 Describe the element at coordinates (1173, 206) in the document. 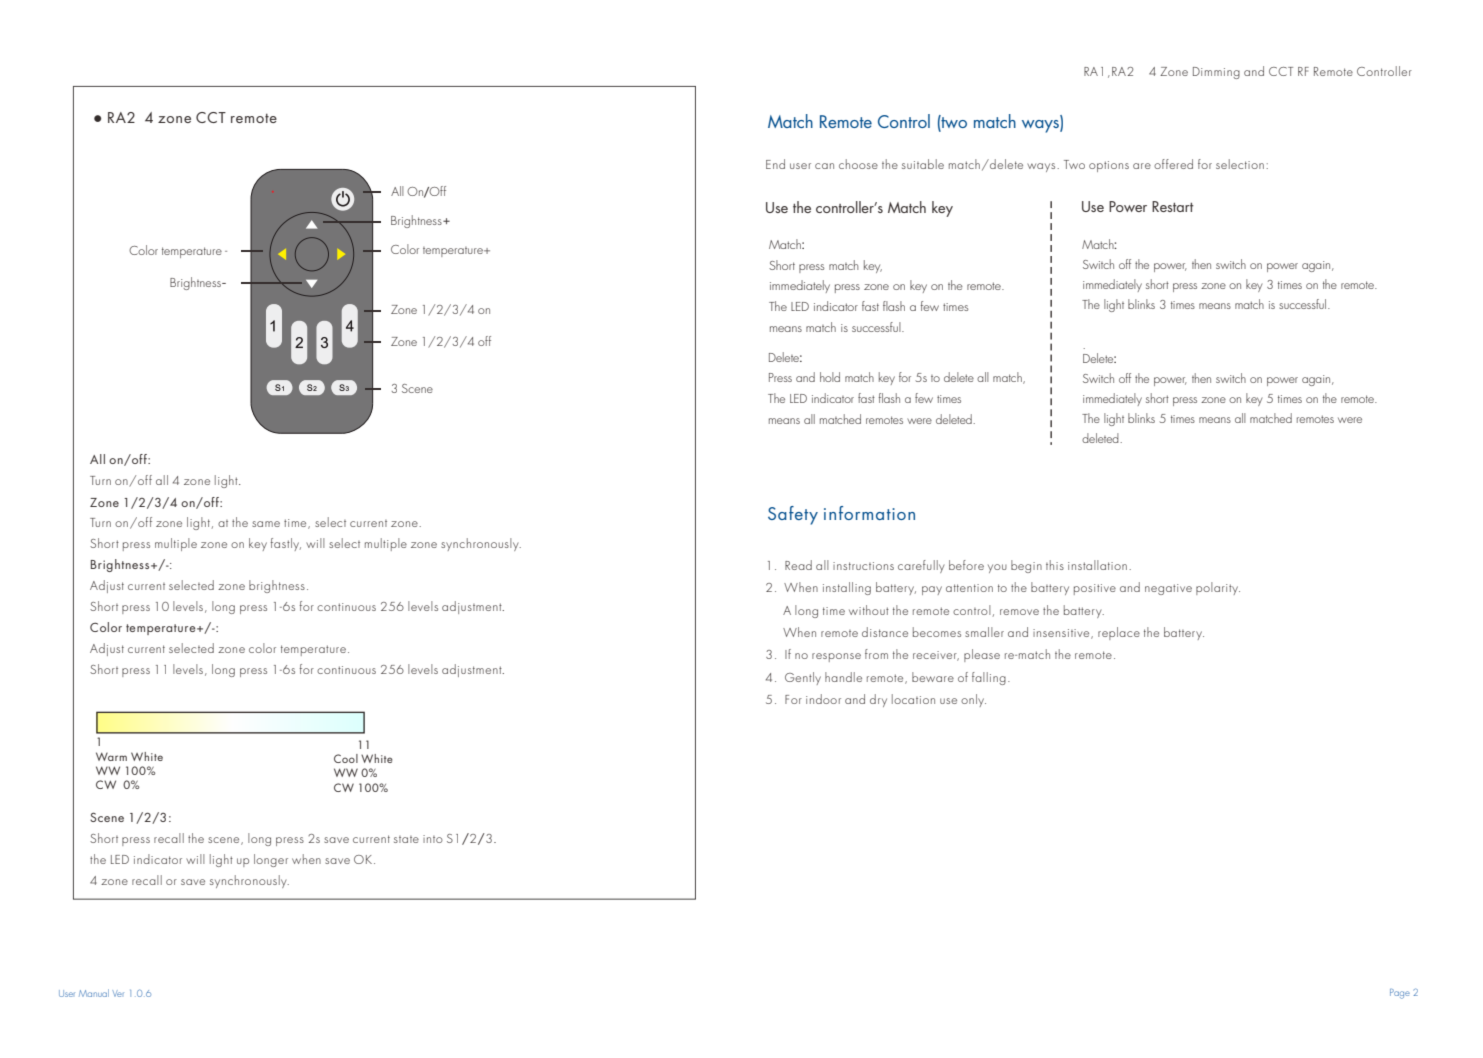

I see `Restart` at that location.
